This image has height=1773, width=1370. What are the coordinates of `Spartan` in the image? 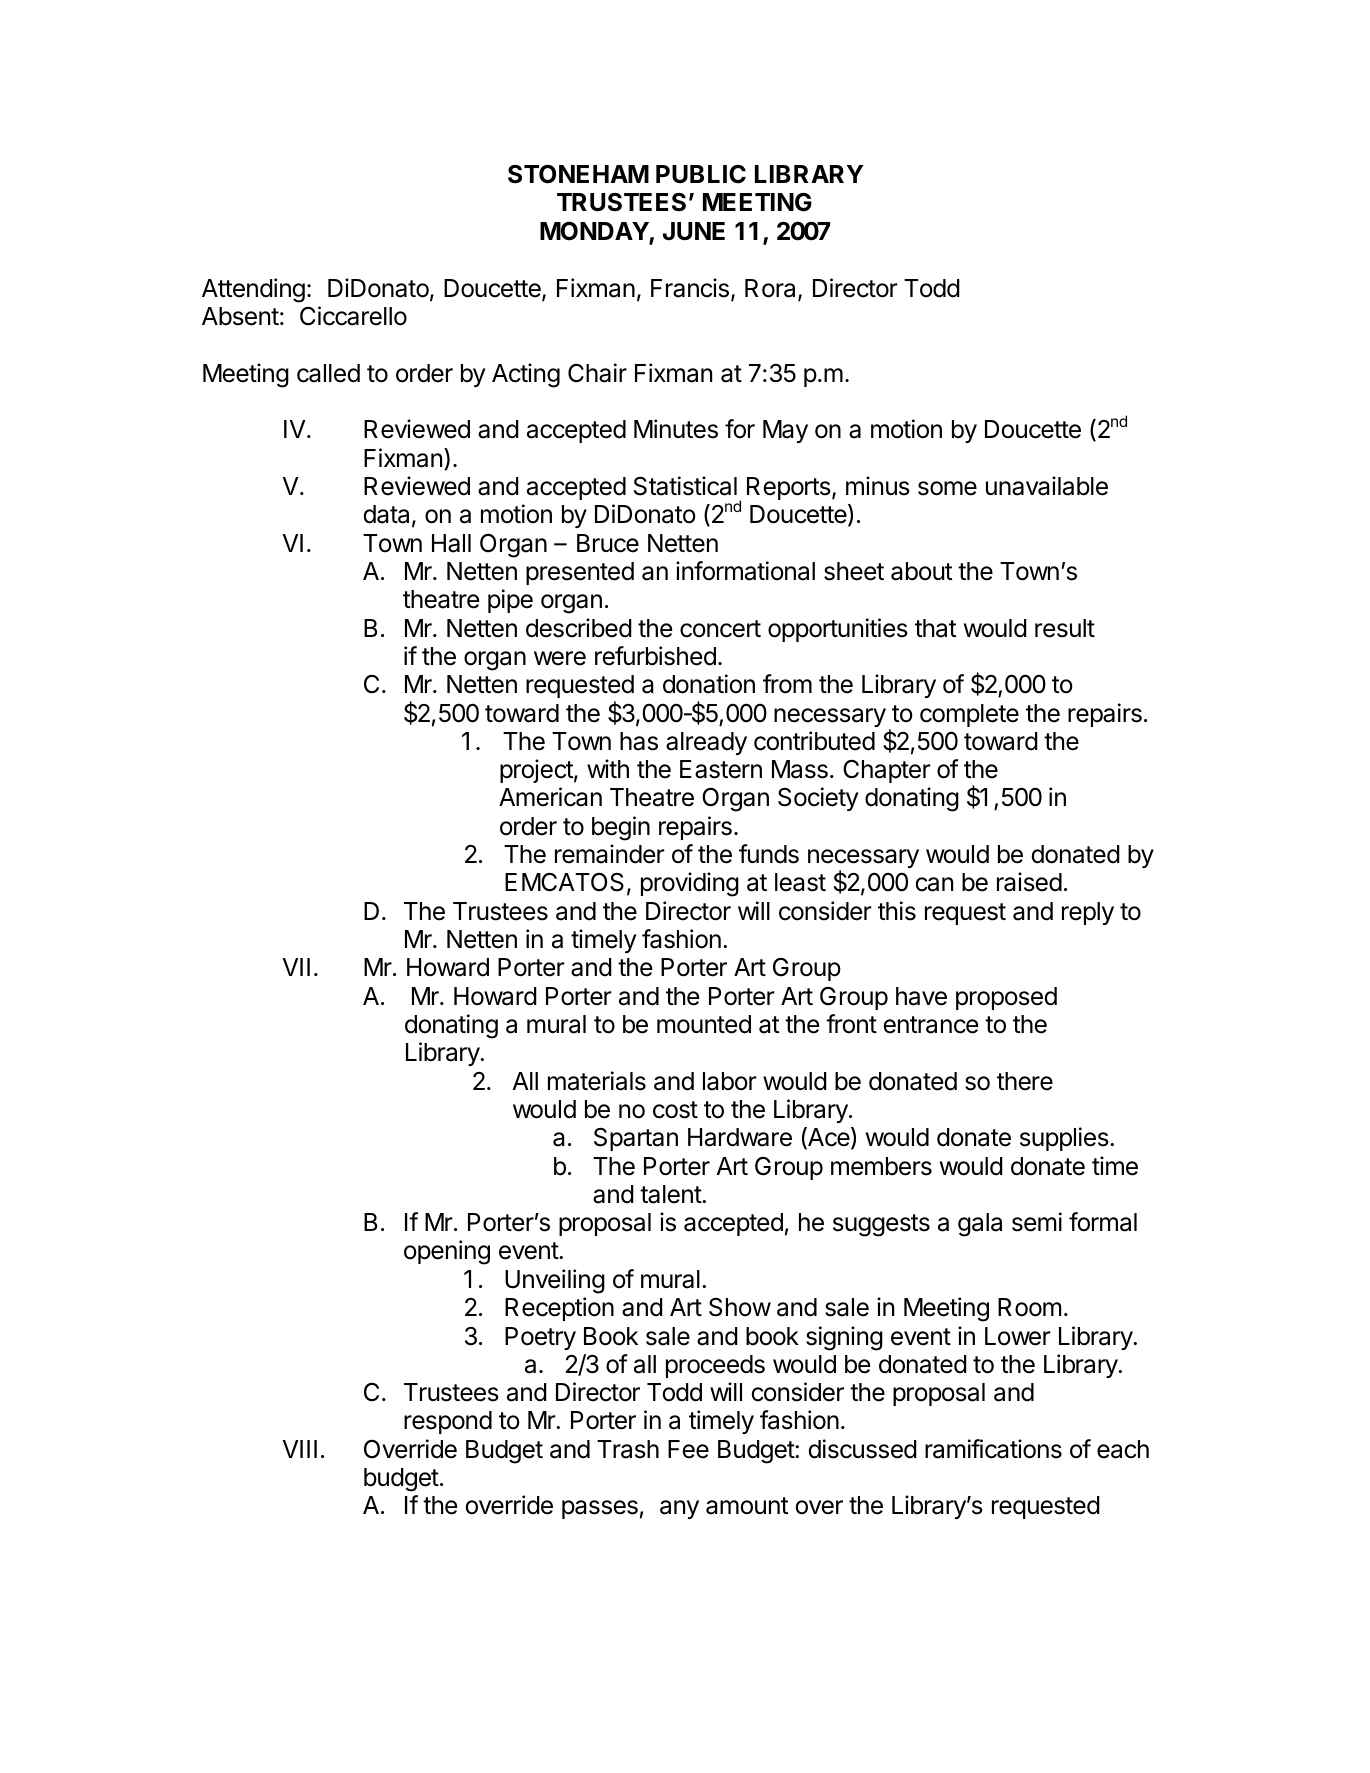 It's located at (636, 1139).
